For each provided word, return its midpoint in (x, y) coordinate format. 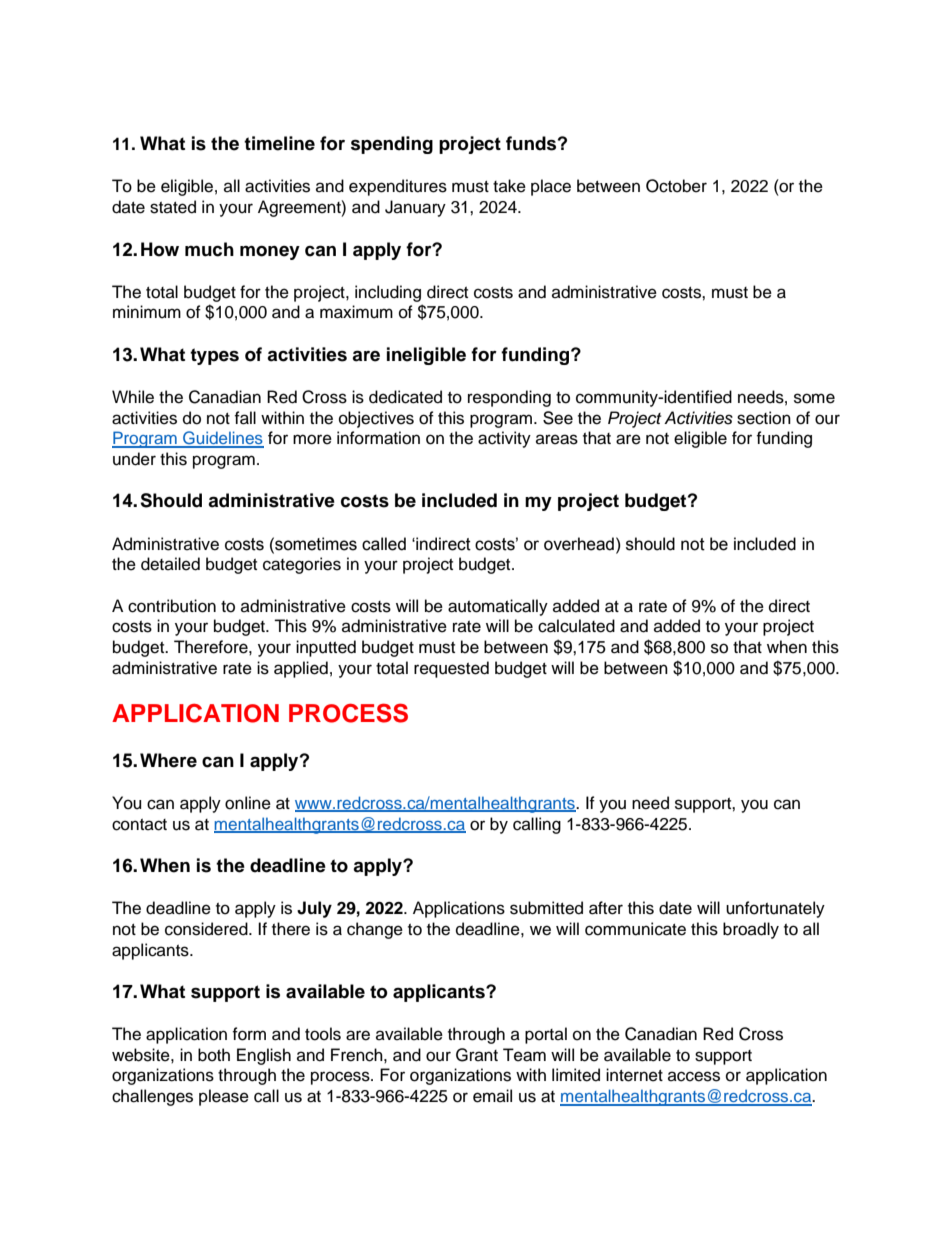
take (509, 186)
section (764, 418)
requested (451, 669)
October (676, 186)
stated (173, 207)
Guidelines (222, 439)
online (248, 803)
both (214, 1055)
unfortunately (775, 909)
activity (504, 439)
